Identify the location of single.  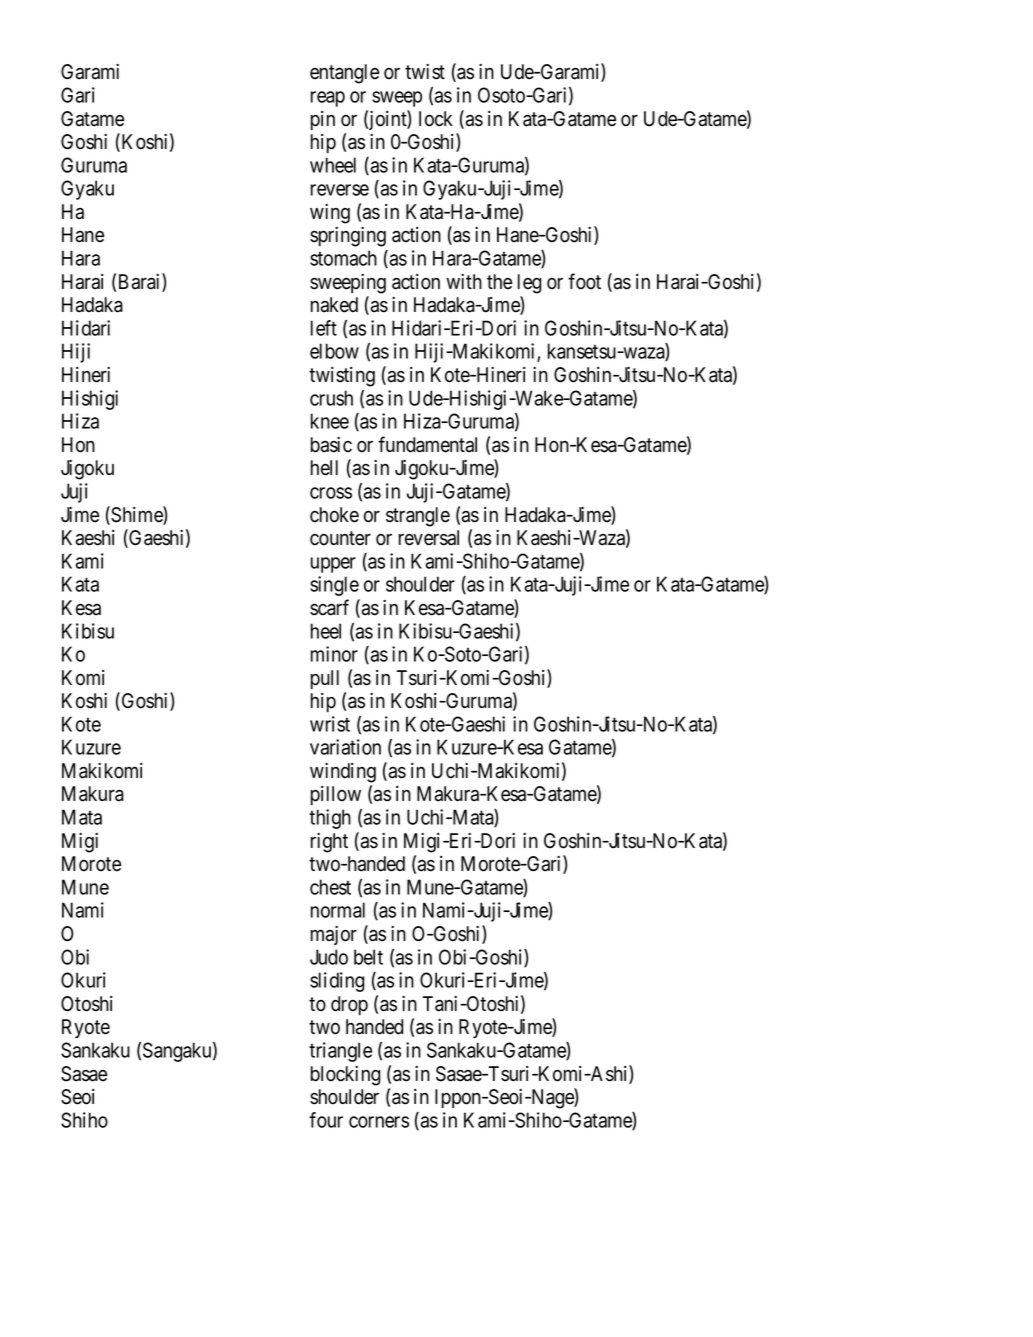
(334, 586).
